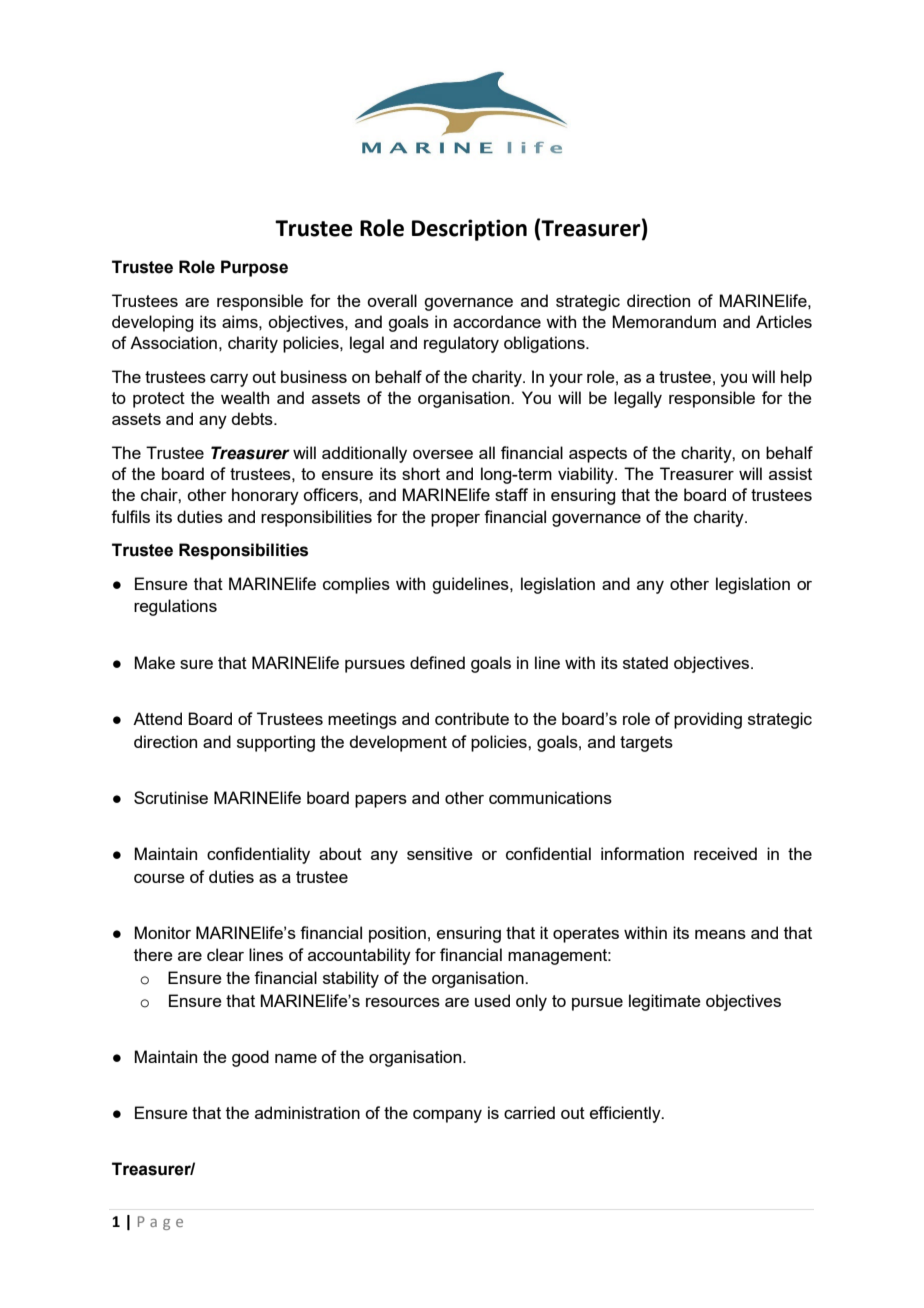 This document has width=924, height=1308. What do you see at coordinates (254, 268) in the document?
I see `Purpose` at bounding box center [254, 268].
